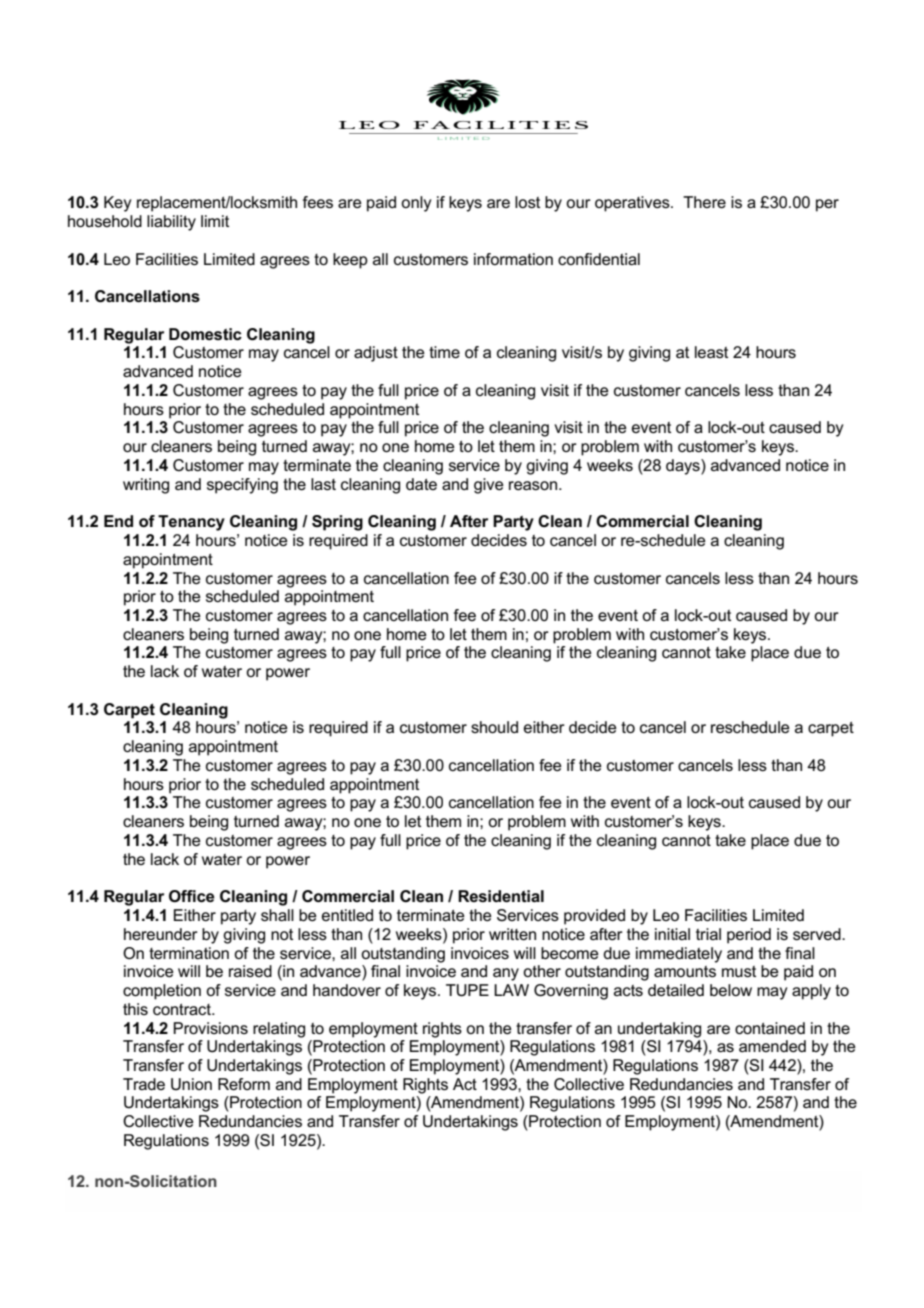  What do you see at coordinates (704, 202) in the screenshot?
I see `There` at bounding box center [704, 202].
